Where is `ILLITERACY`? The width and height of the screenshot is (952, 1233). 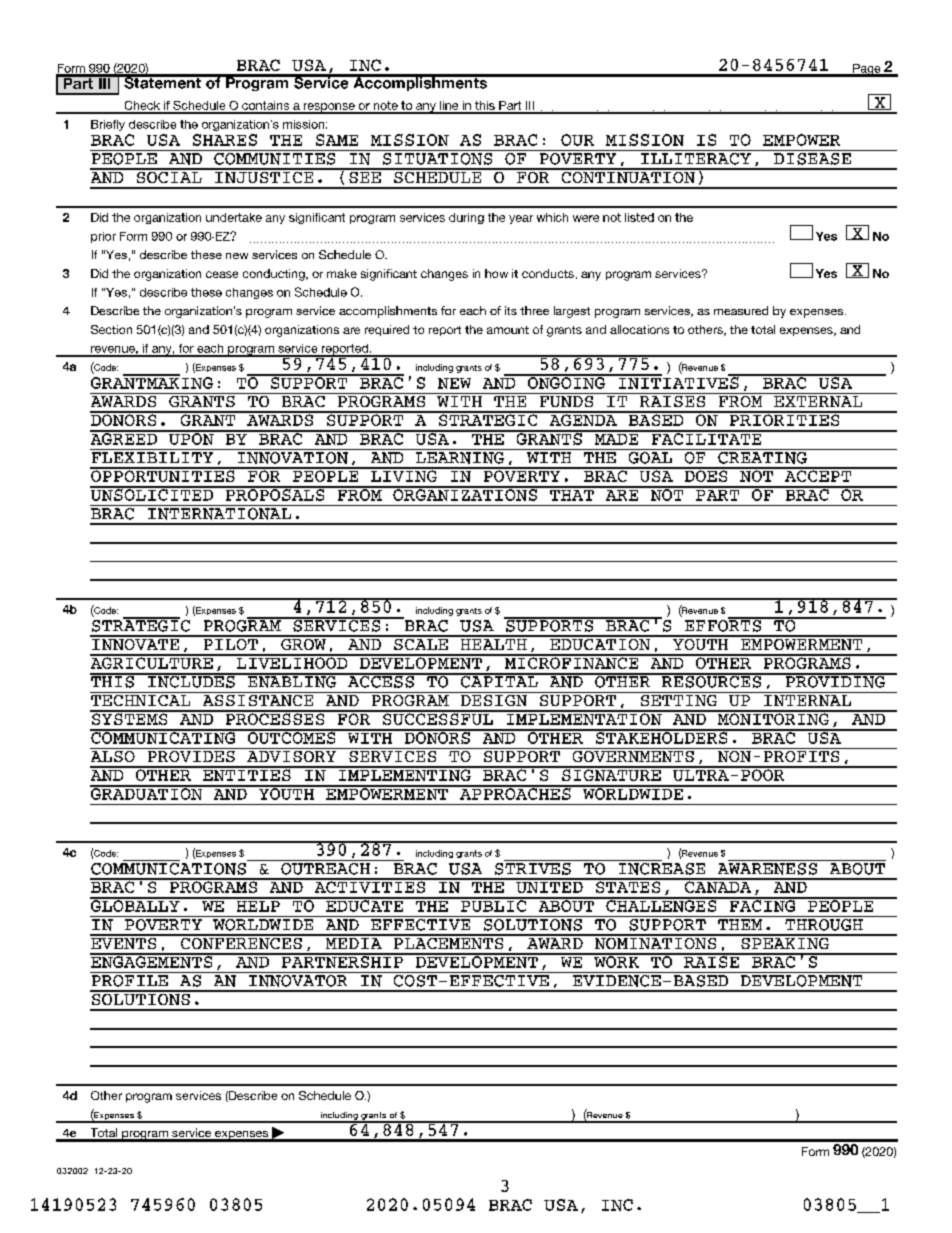 ILLITERACY is located at coordinates (696, 157).
